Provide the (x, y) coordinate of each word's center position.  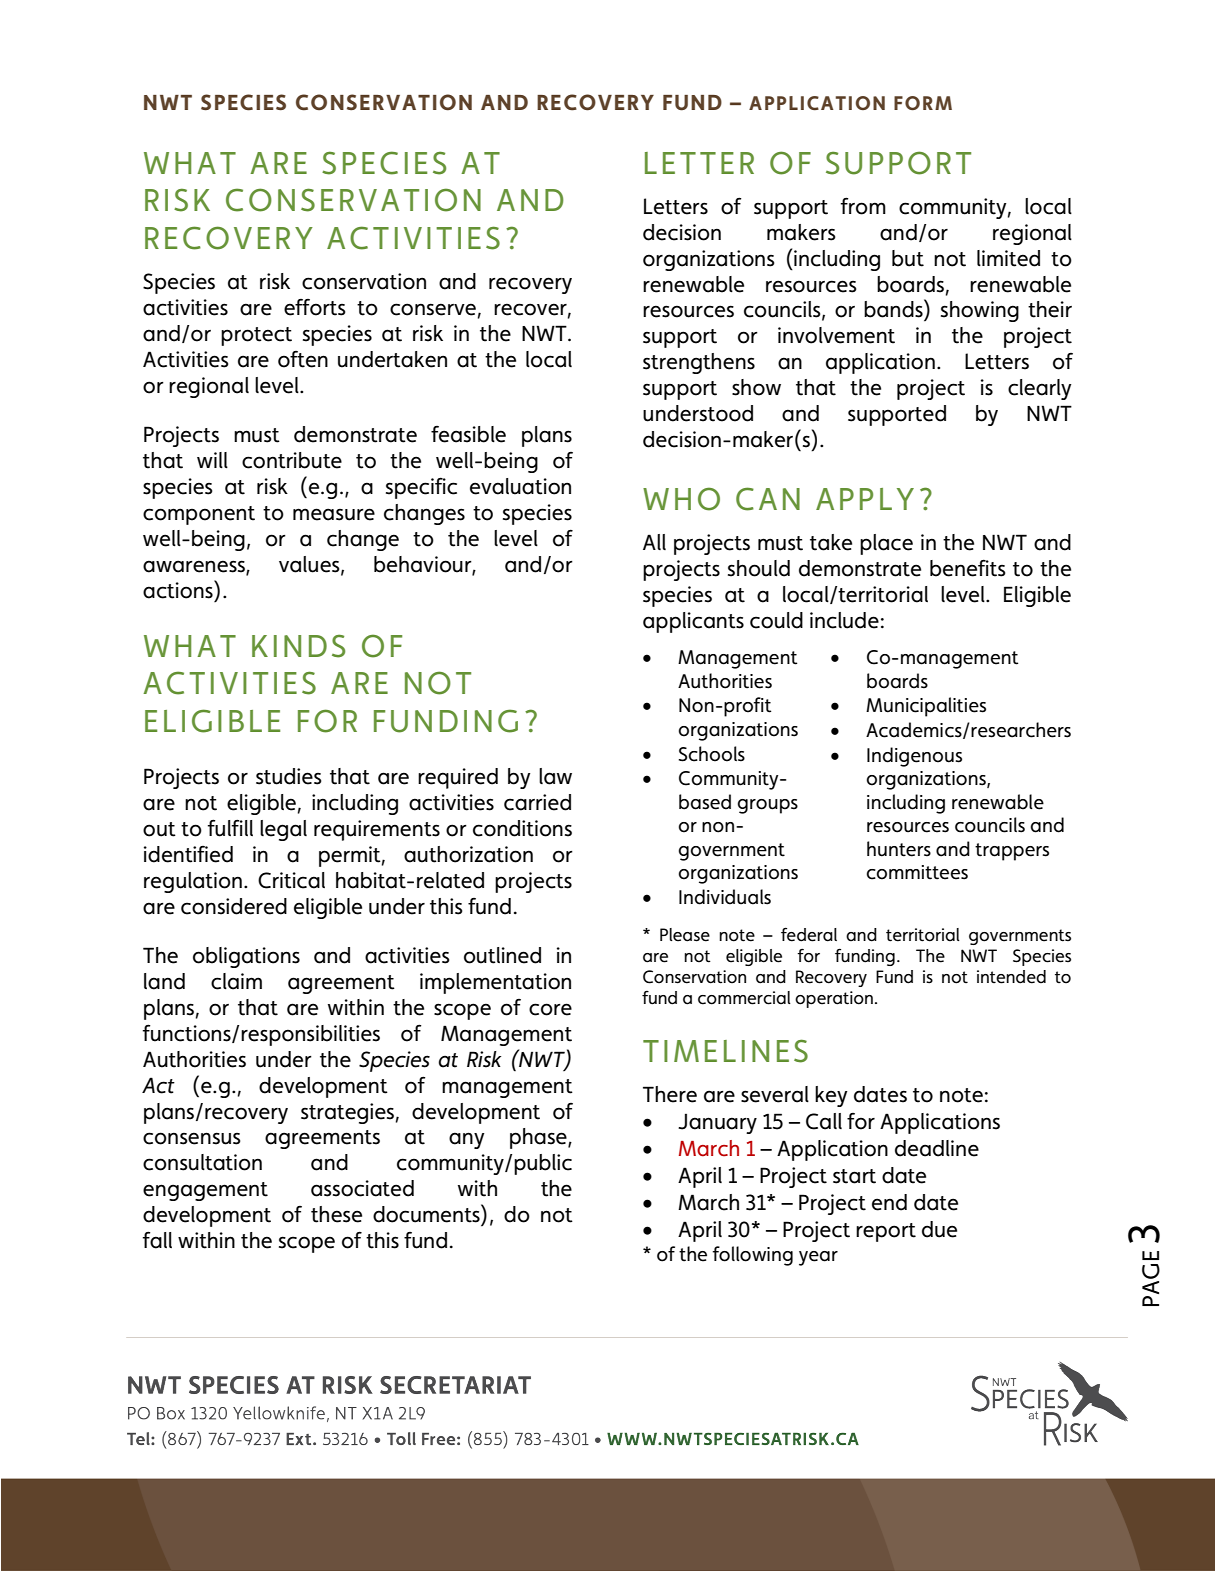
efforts (315, 307)
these (336, 1214)
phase (539, 1138)
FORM (923, 103)
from (863, 206)
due (939, 1229)
